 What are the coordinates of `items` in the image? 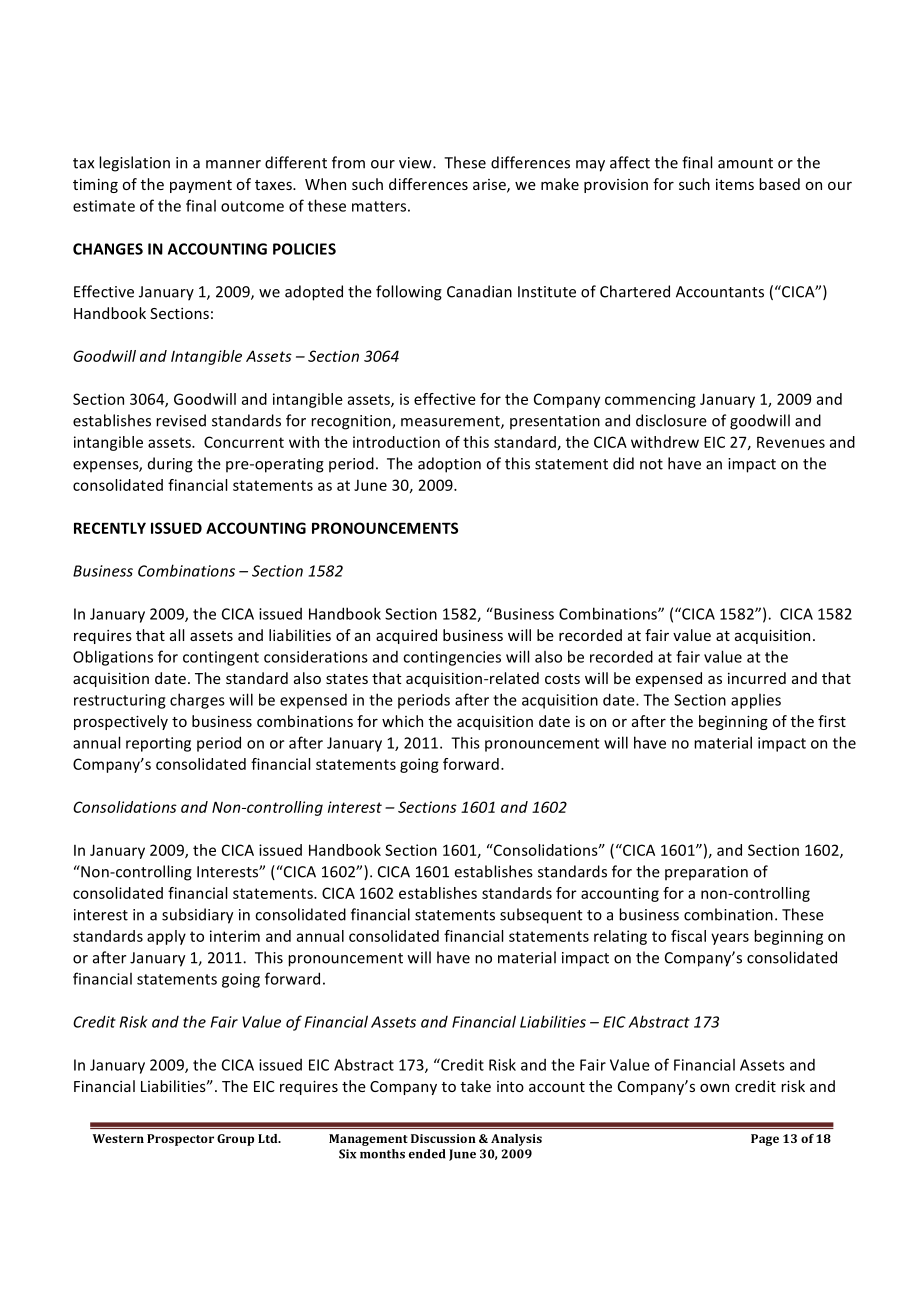 It's located at (735, 184).
